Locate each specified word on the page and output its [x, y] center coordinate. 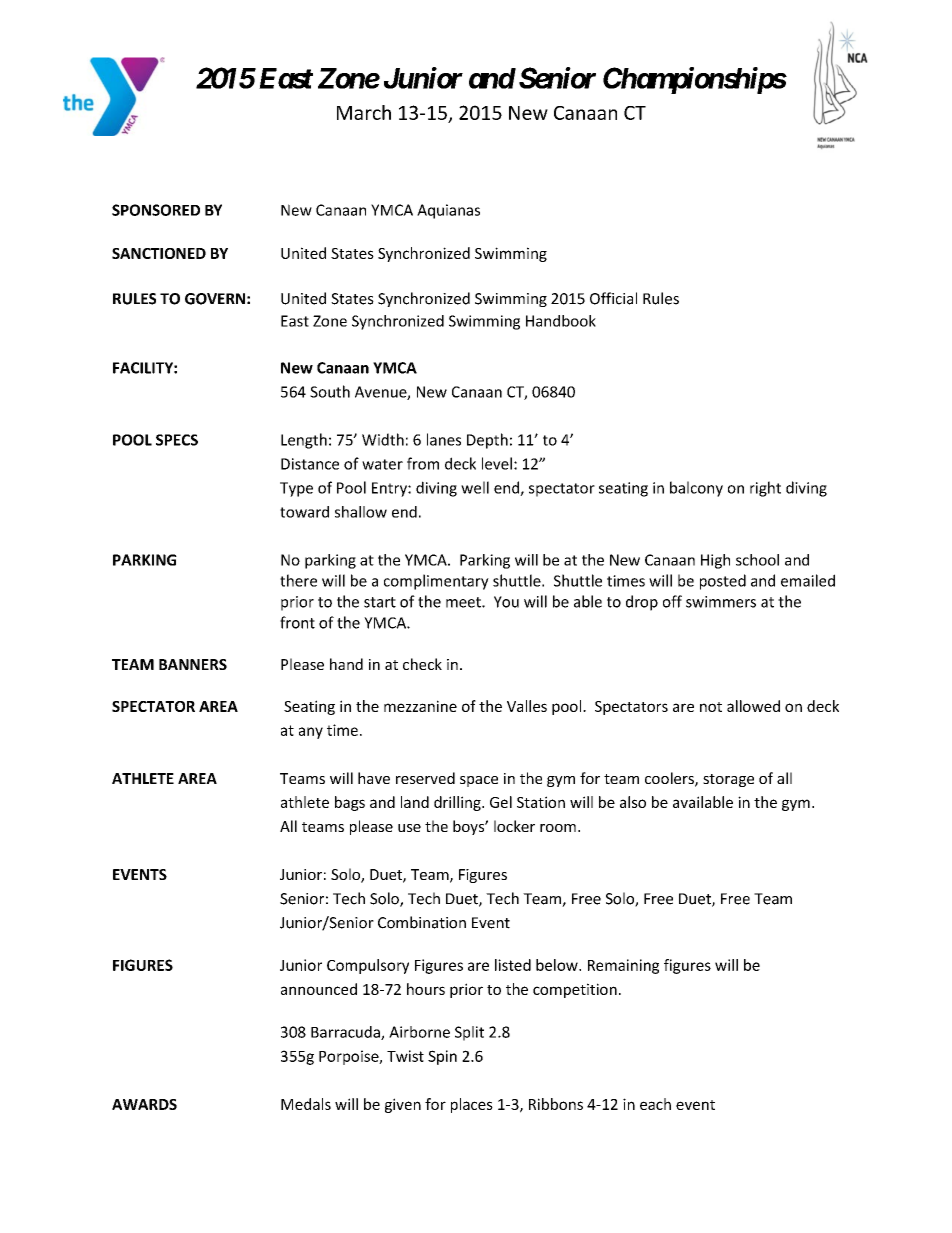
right [765, 489]
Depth [487, 441]
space [479, 781]
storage [728, 780]
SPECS [177, 440]
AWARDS [144, 1104]
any [311, 733]
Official [613, 298]
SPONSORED [156, 210]
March [364, 112]
